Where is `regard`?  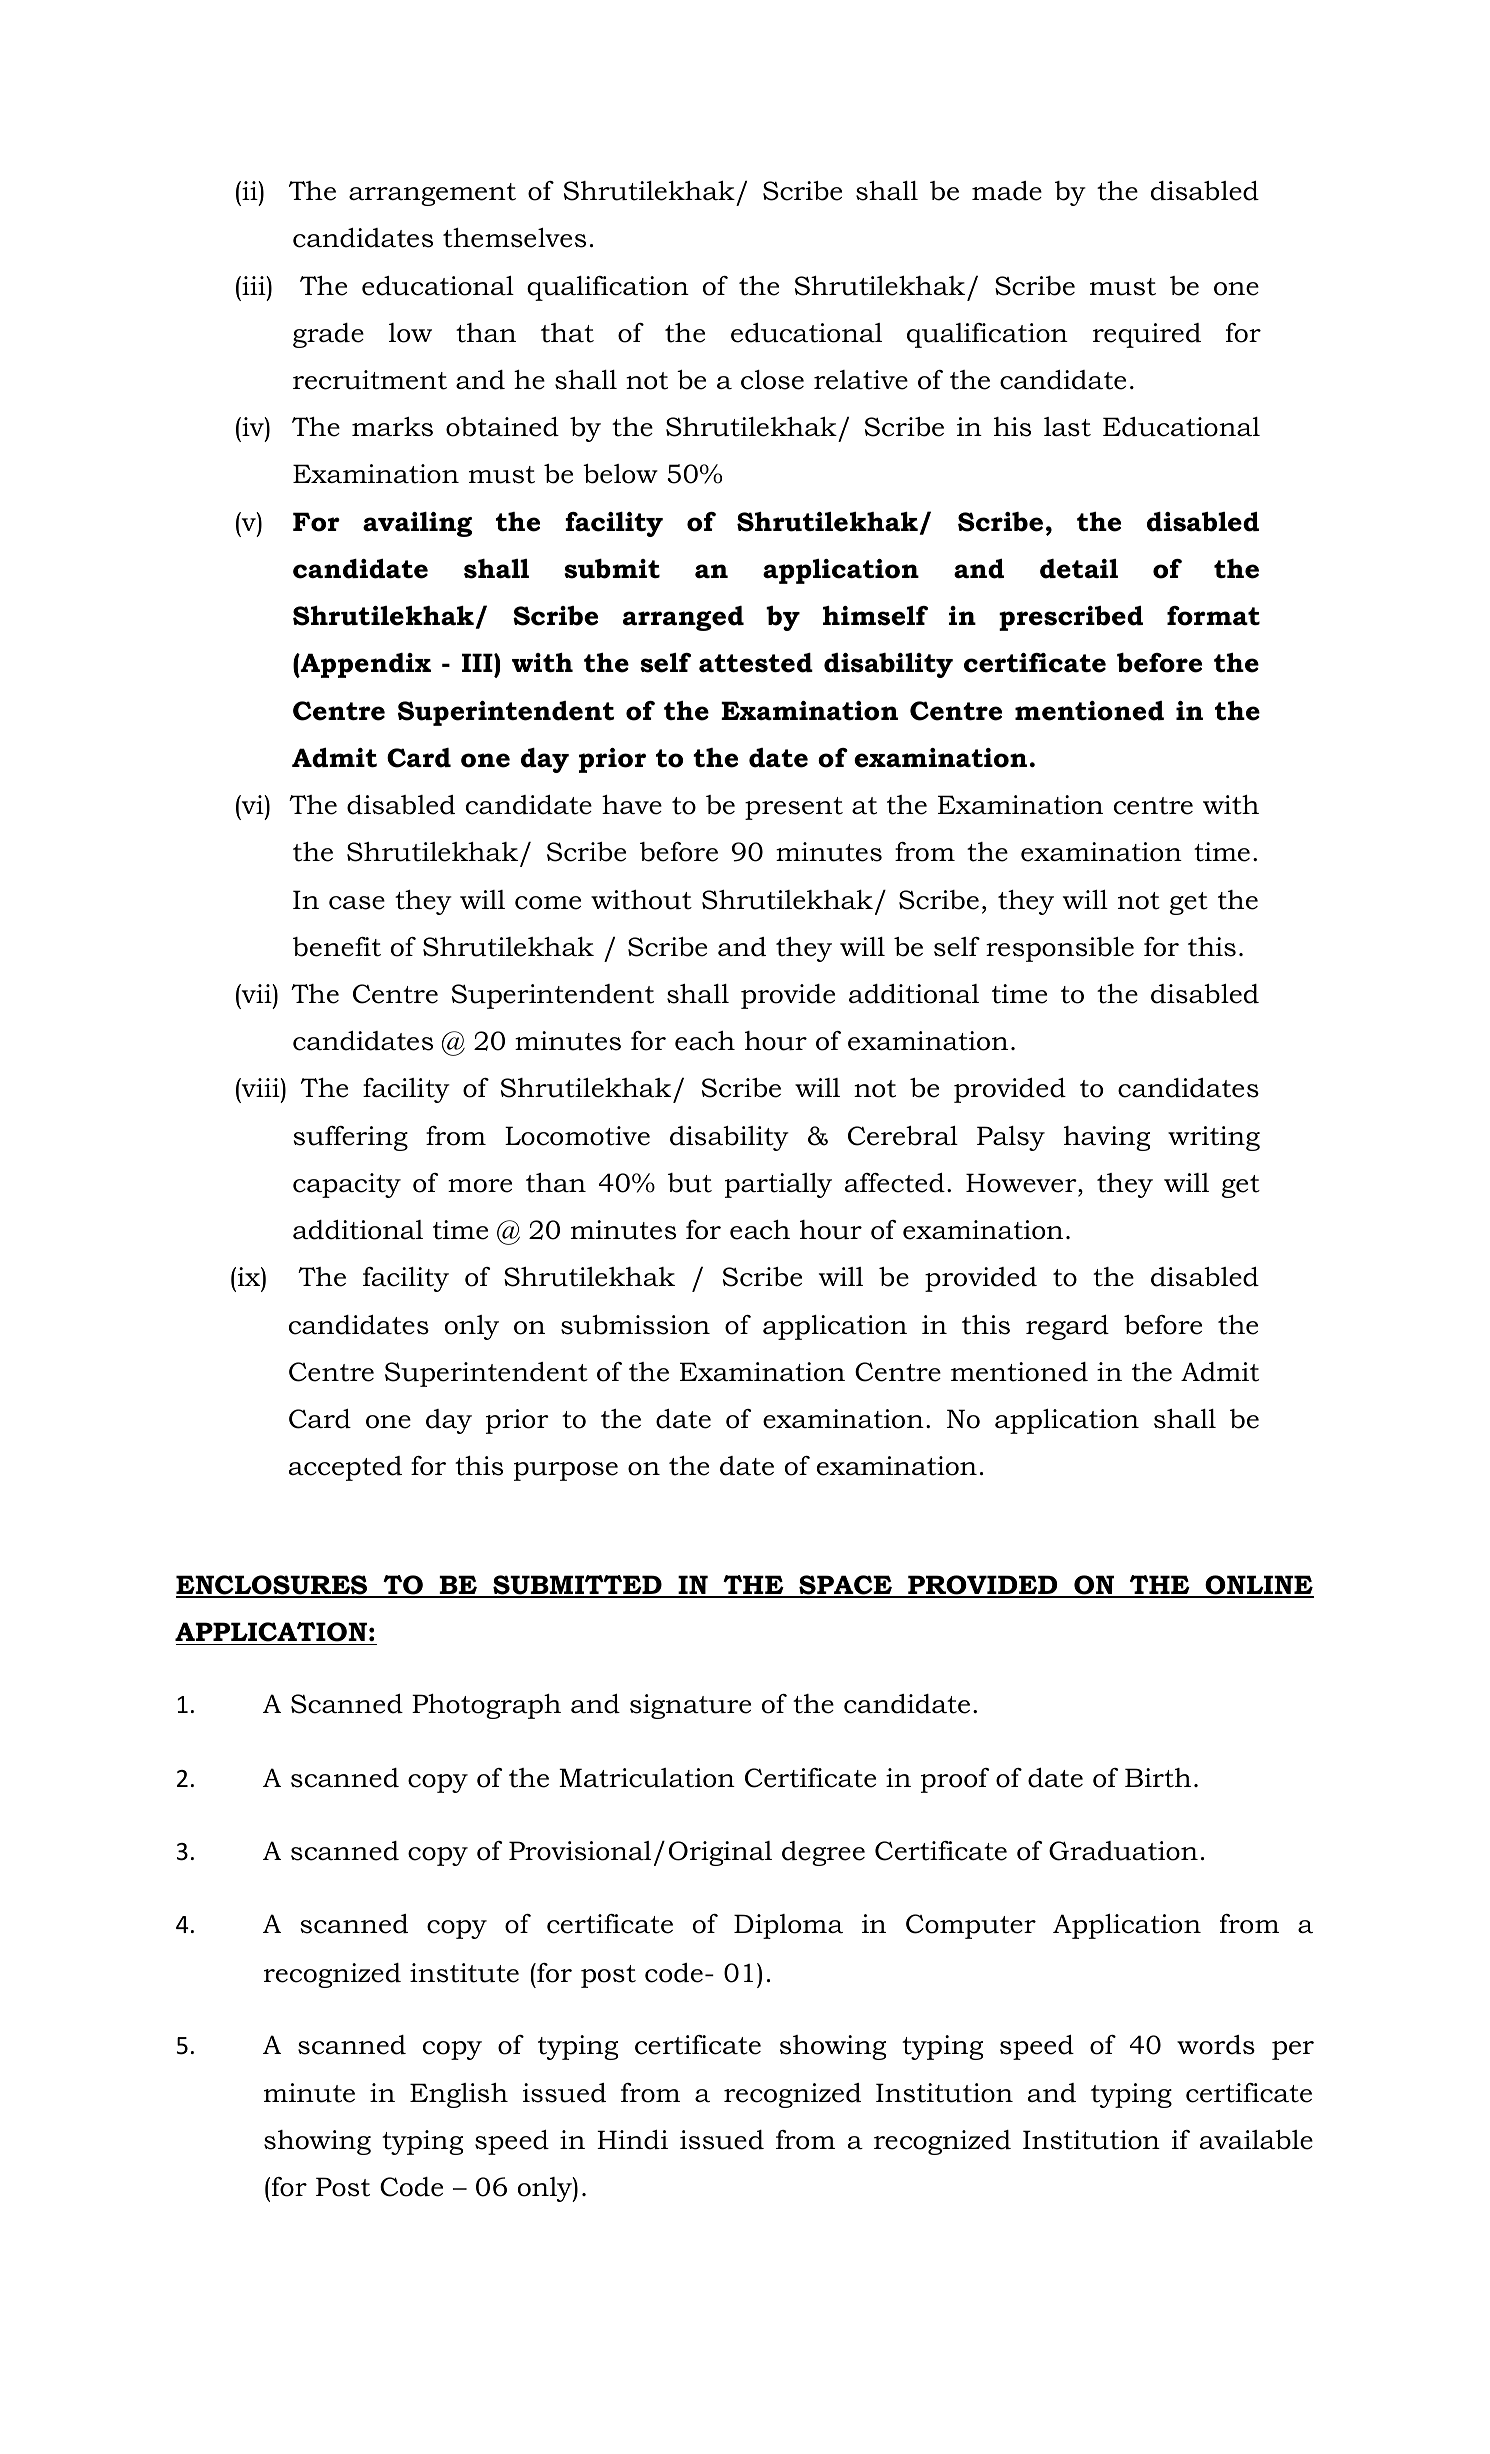 regard is located at coordinates (1067, 1327).
